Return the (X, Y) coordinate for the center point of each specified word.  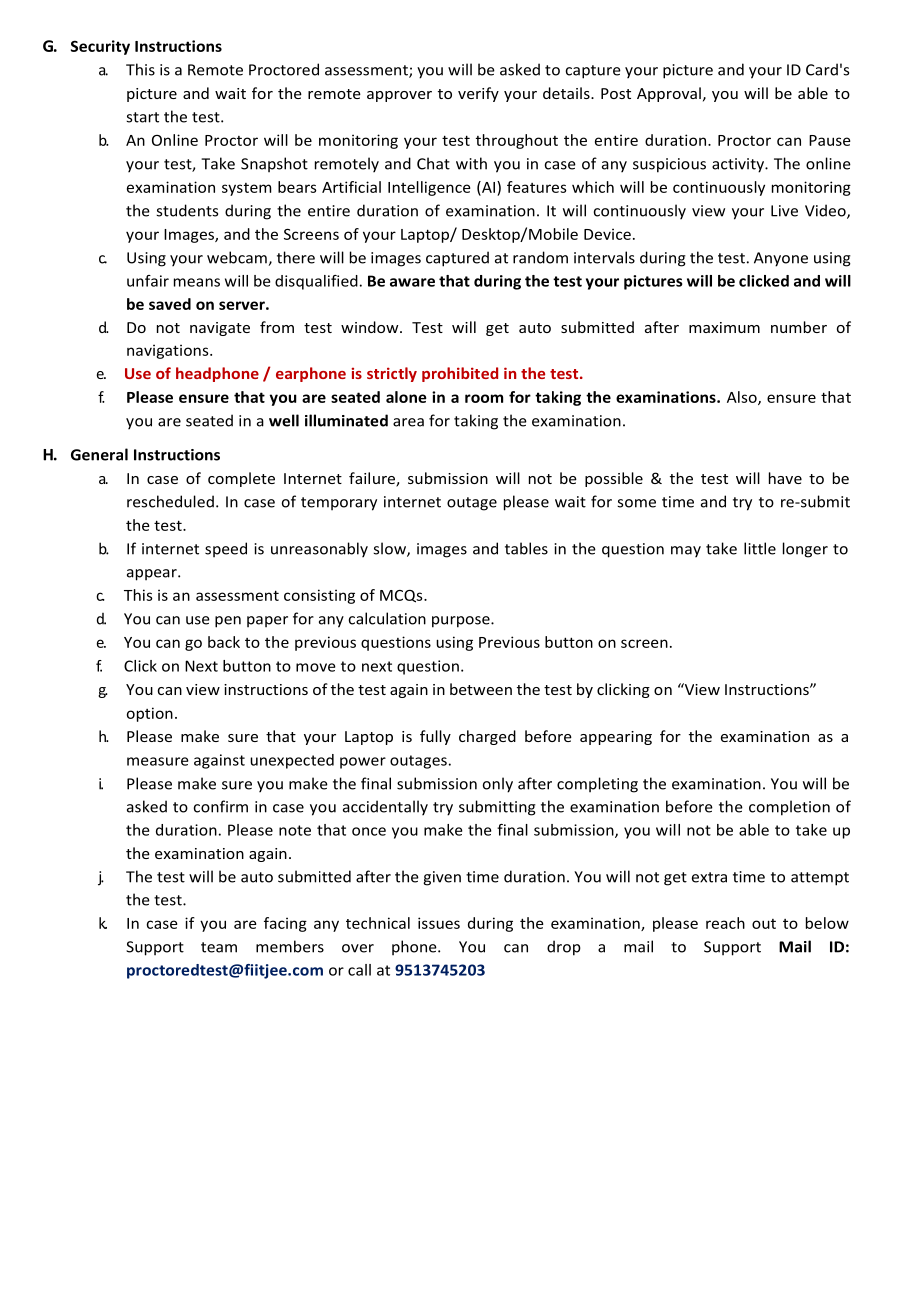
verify (478, 94)
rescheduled (170, 501)
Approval (669, 94)
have (785, 478)
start (142, 117)
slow (390, 549)
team (219, 947)
